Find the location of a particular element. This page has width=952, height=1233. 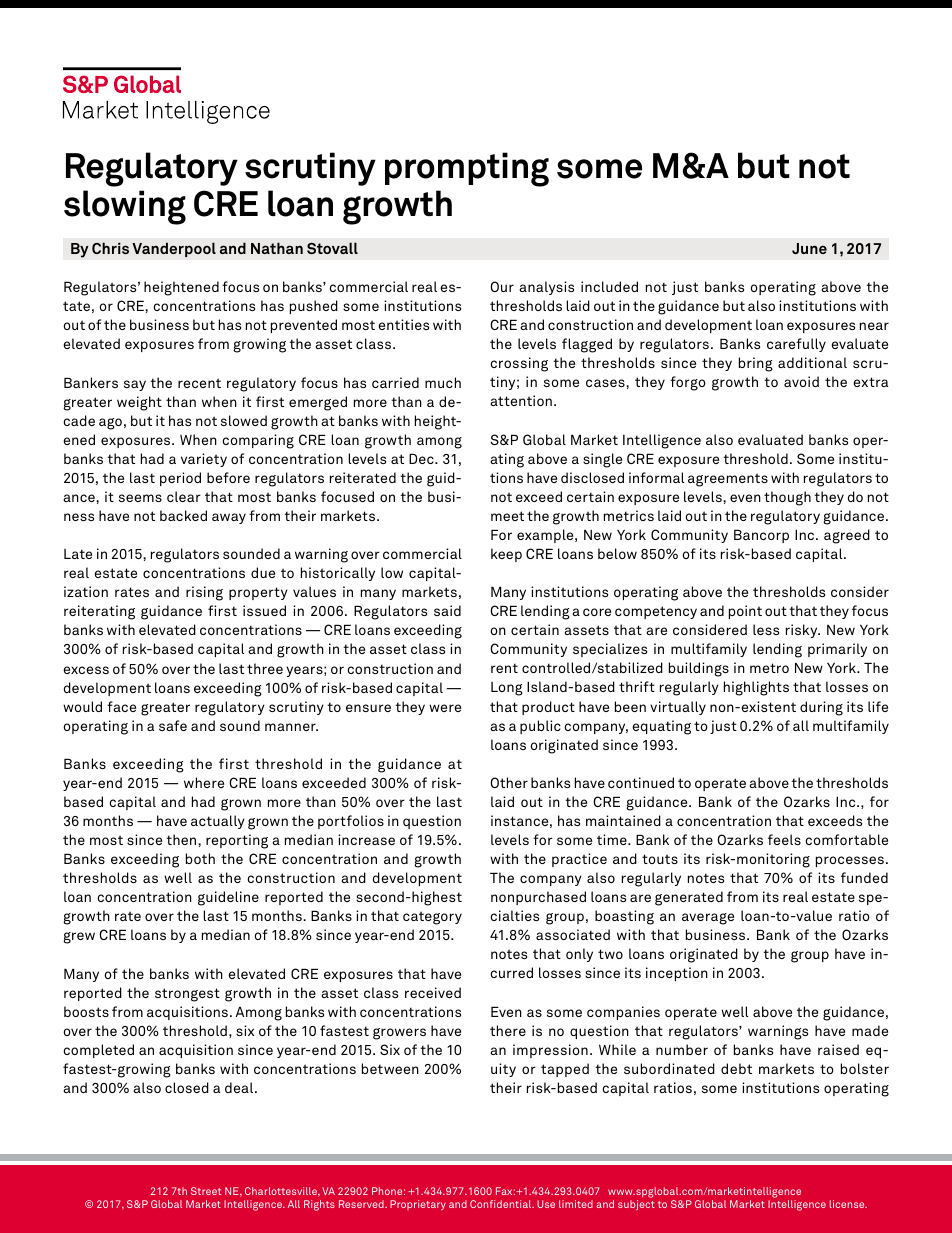

slowing is located at coordinates (125, 207).
